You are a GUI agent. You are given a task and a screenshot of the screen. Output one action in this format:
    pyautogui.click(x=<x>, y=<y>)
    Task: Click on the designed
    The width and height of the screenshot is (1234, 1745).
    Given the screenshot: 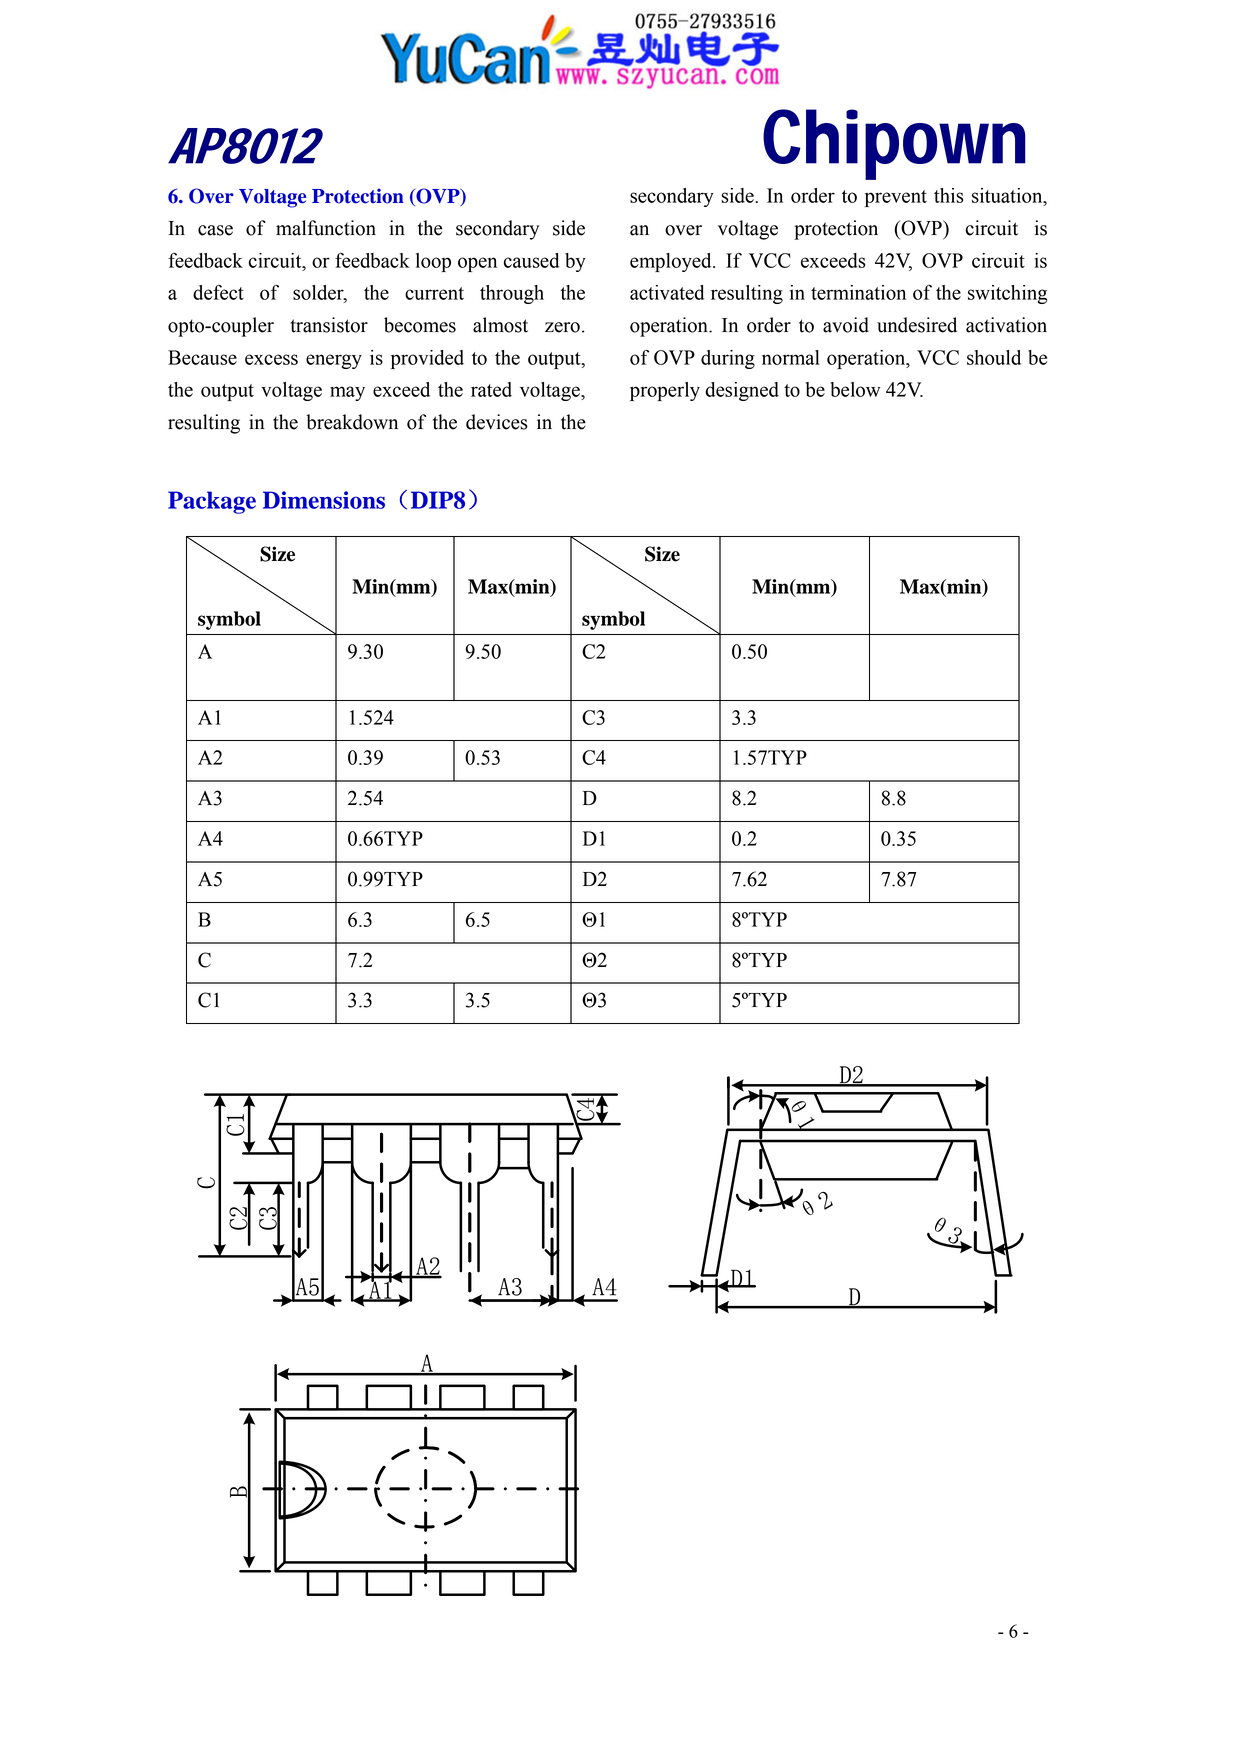 What is the action you would take?
    pyautogui.click(x=742, y=391)
